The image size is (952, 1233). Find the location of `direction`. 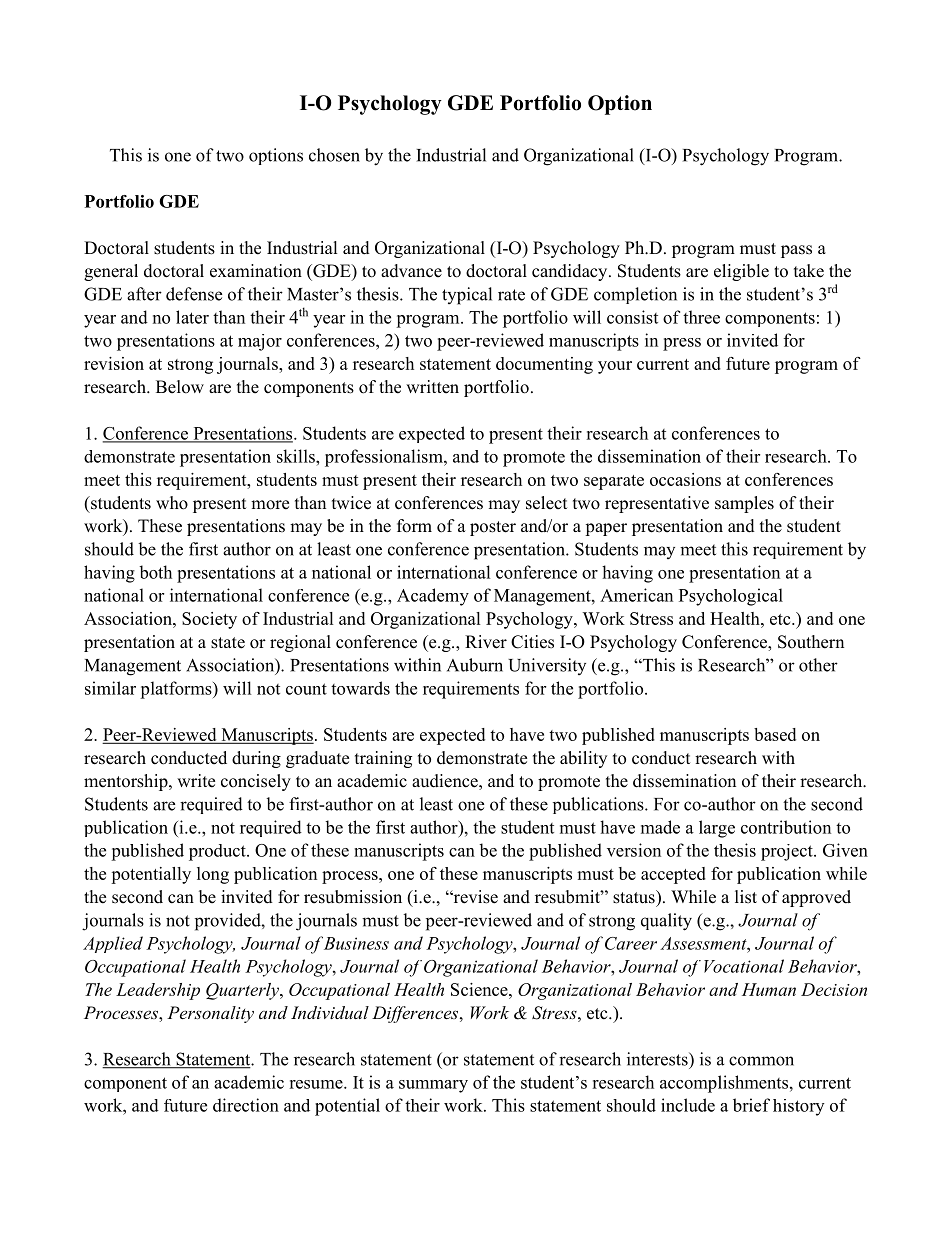

direction is located at coordinates (246, 1105).
